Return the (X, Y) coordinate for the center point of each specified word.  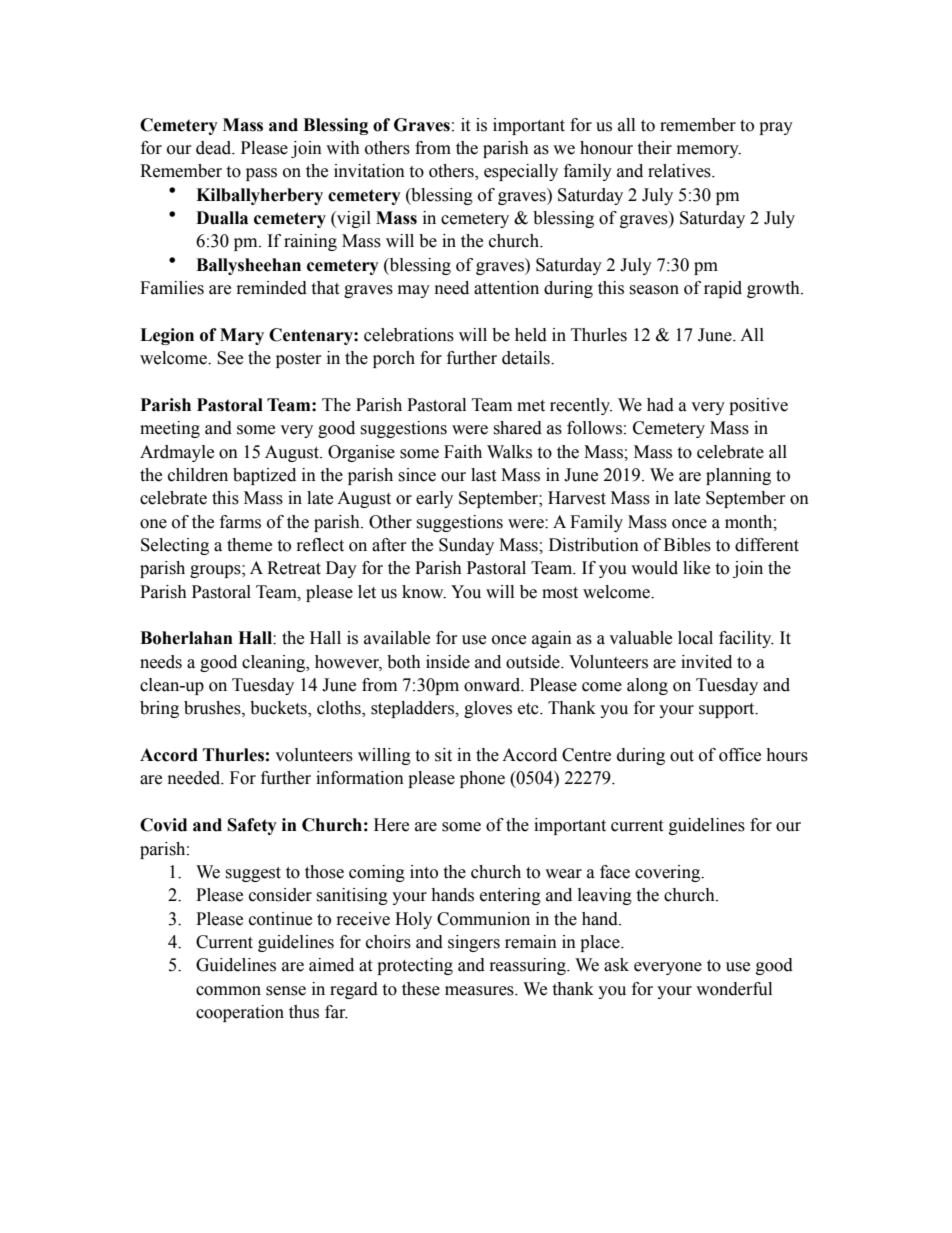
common (228, 991)
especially (521, 172)
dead (215, 148)
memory (709, 151)
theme (249, 545)
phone (482, 779)
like (696, 568)
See (230, 358)
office (740, 755)
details (527, 358)
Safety (252, 826)
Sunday (466, 546)
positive (758, 406)
